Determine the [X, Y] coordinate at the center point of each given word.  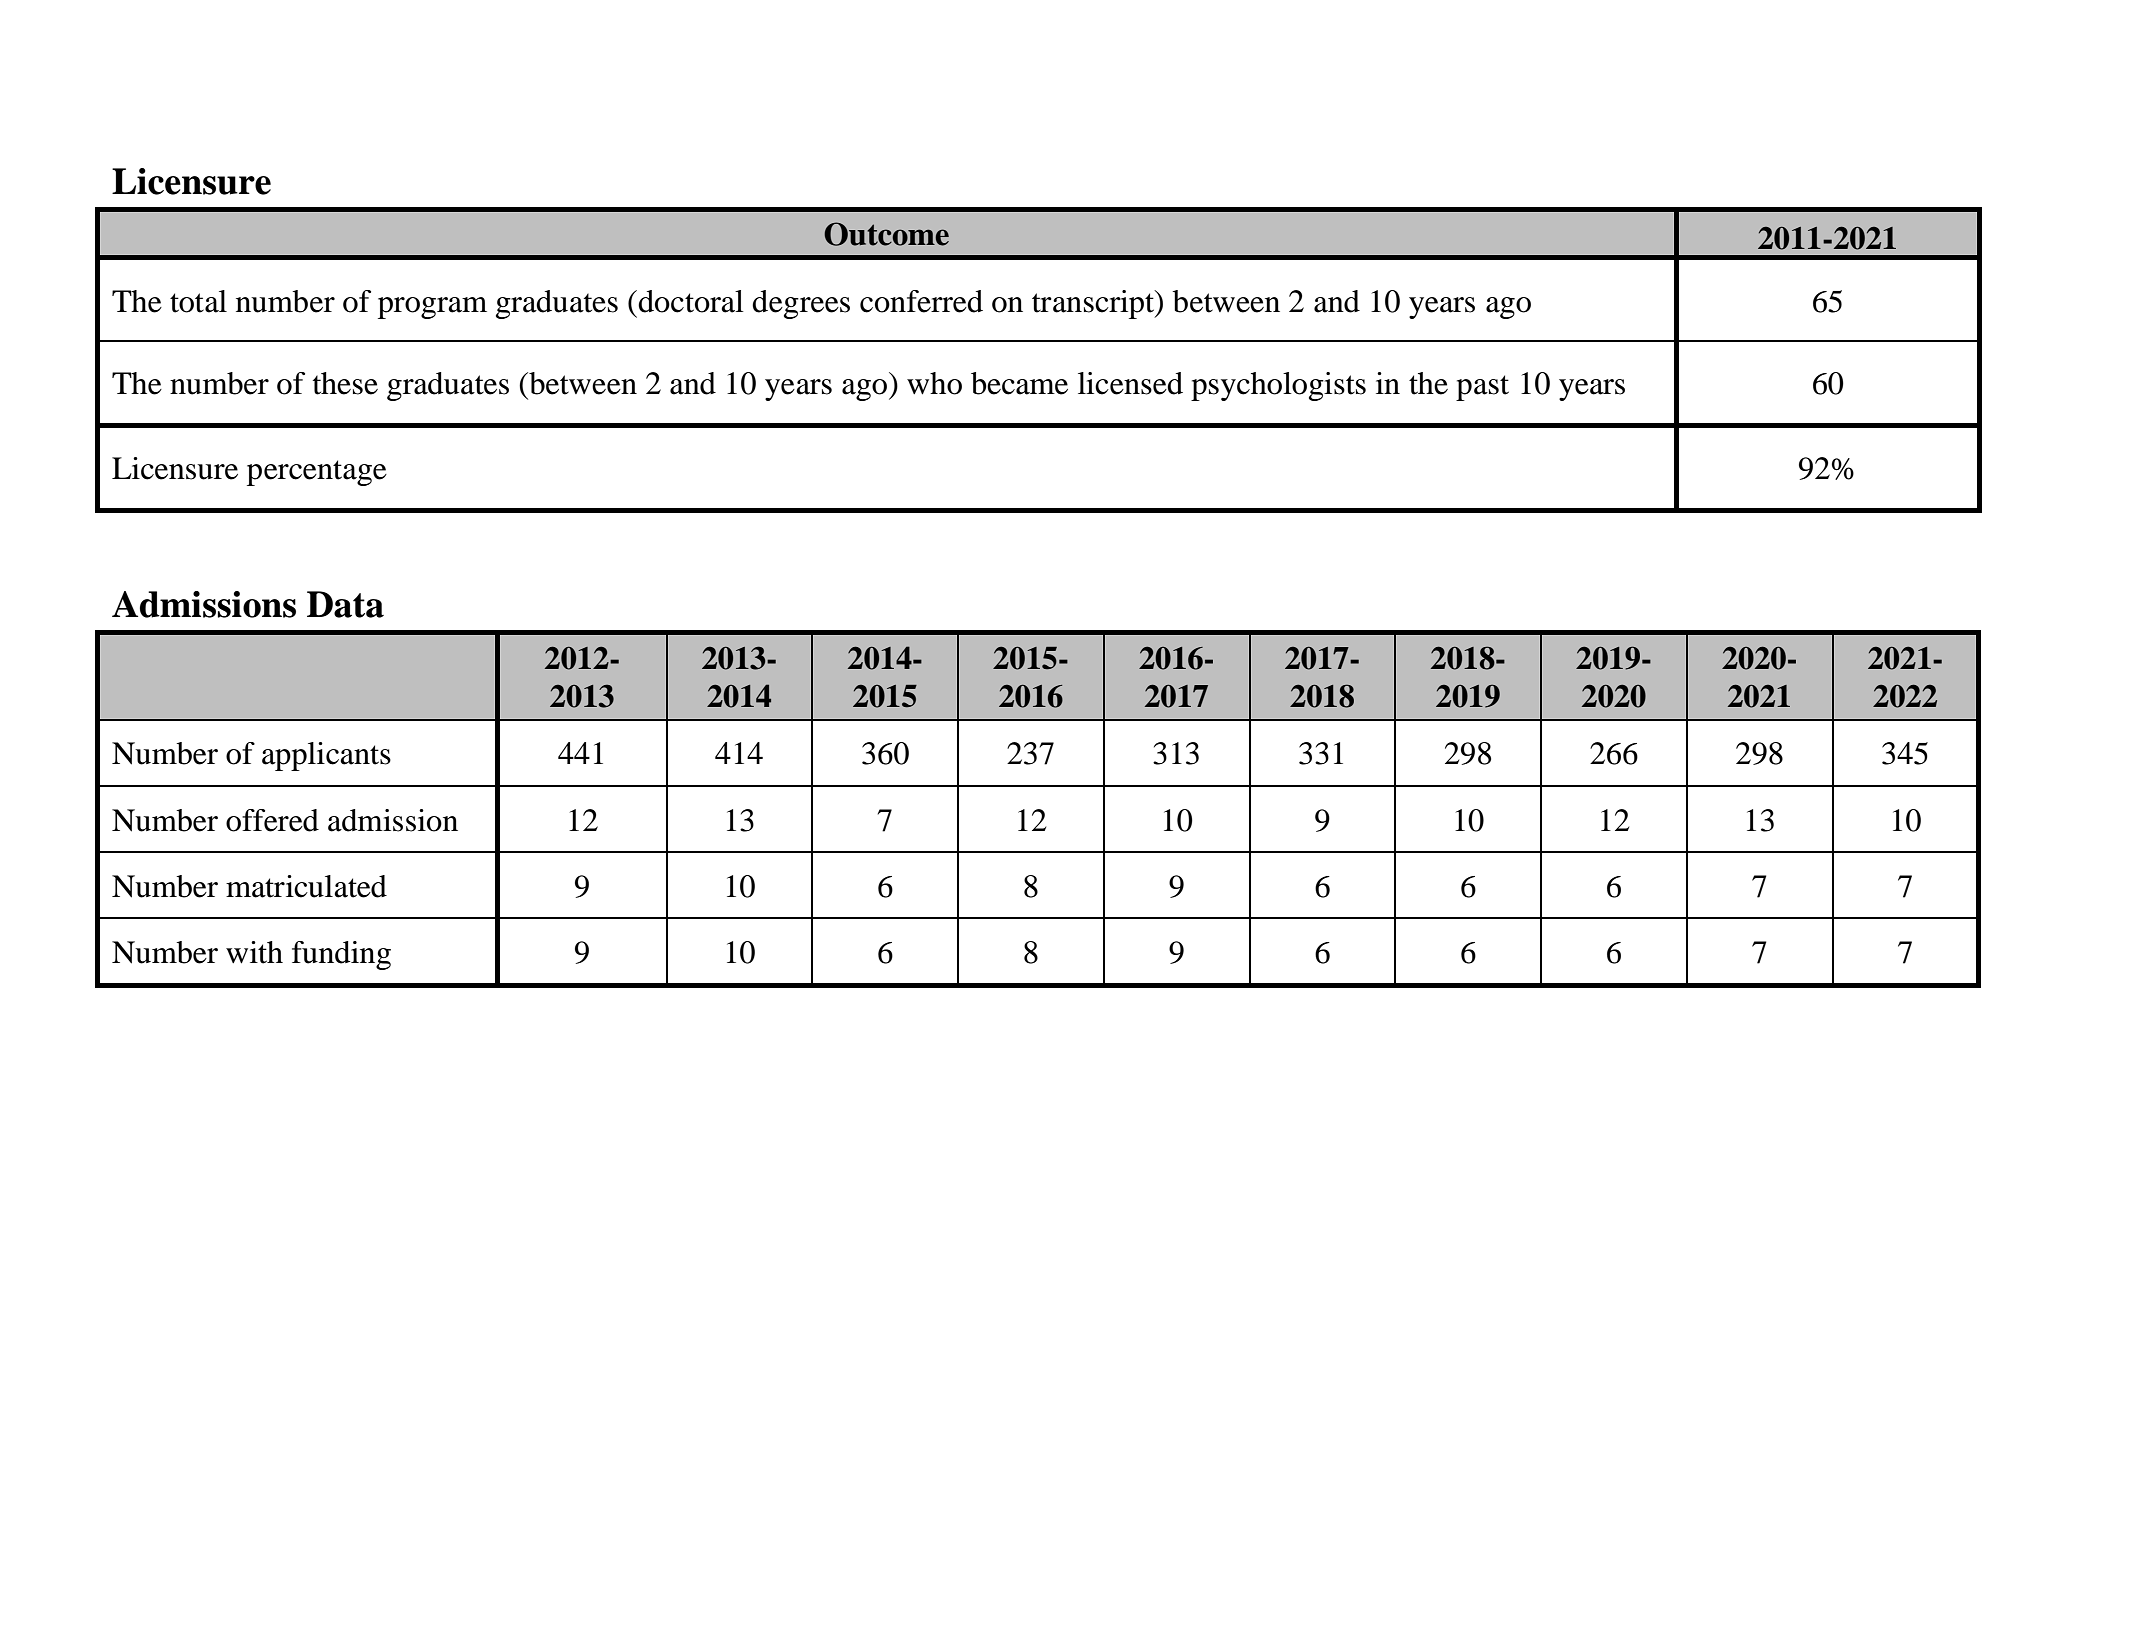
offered [272, 820]
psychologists [1278, 386]
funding [341, 955]
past [1482, 388]
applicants [326, 756]
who [934, 383]
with [254, 952]
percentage [317, 473]
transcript [1094, 304]
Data [345, 604]
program [432, 308]
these [345, 383]
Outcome [886, 234]
